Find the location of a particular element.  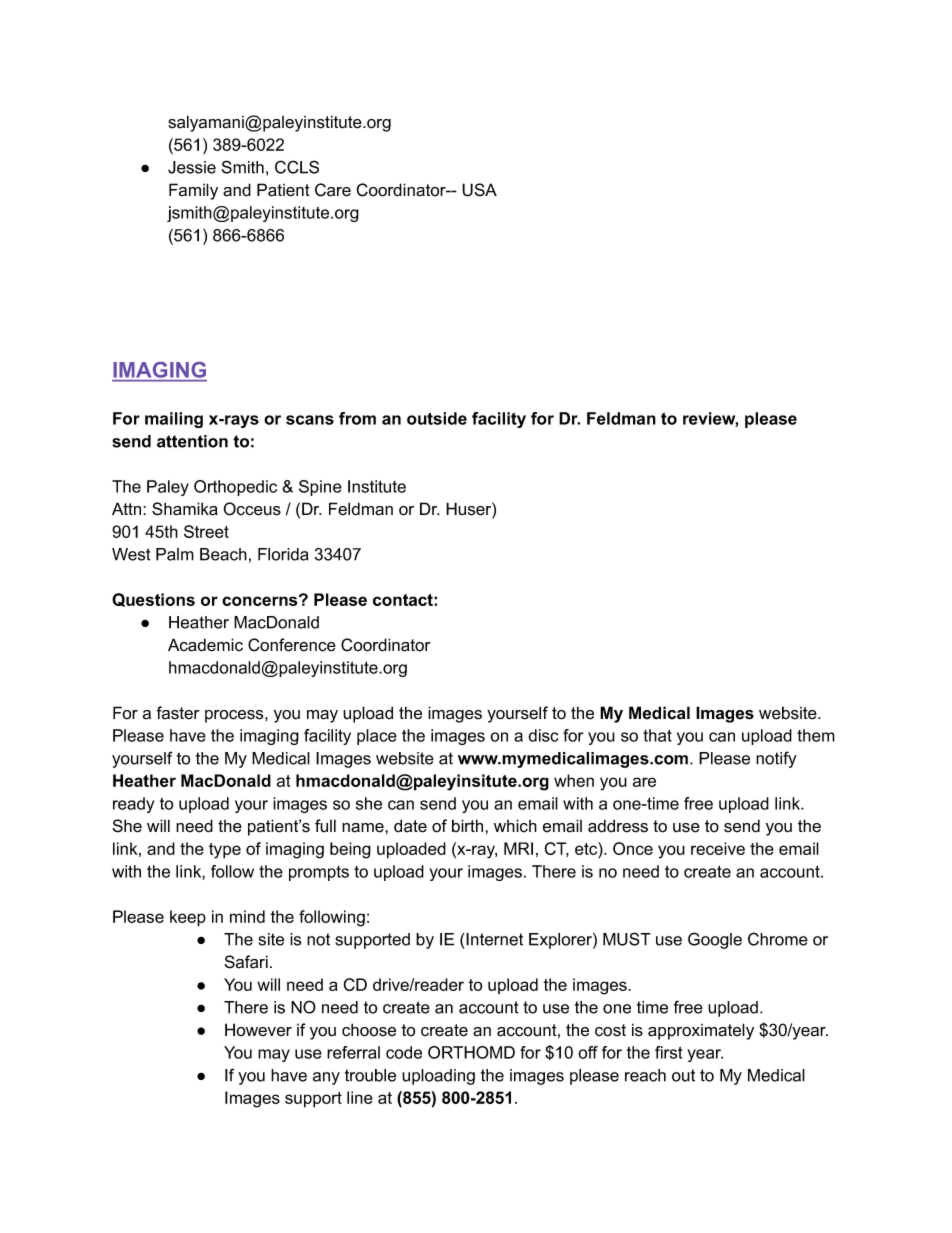

that is located at coordinates (657, 735).
